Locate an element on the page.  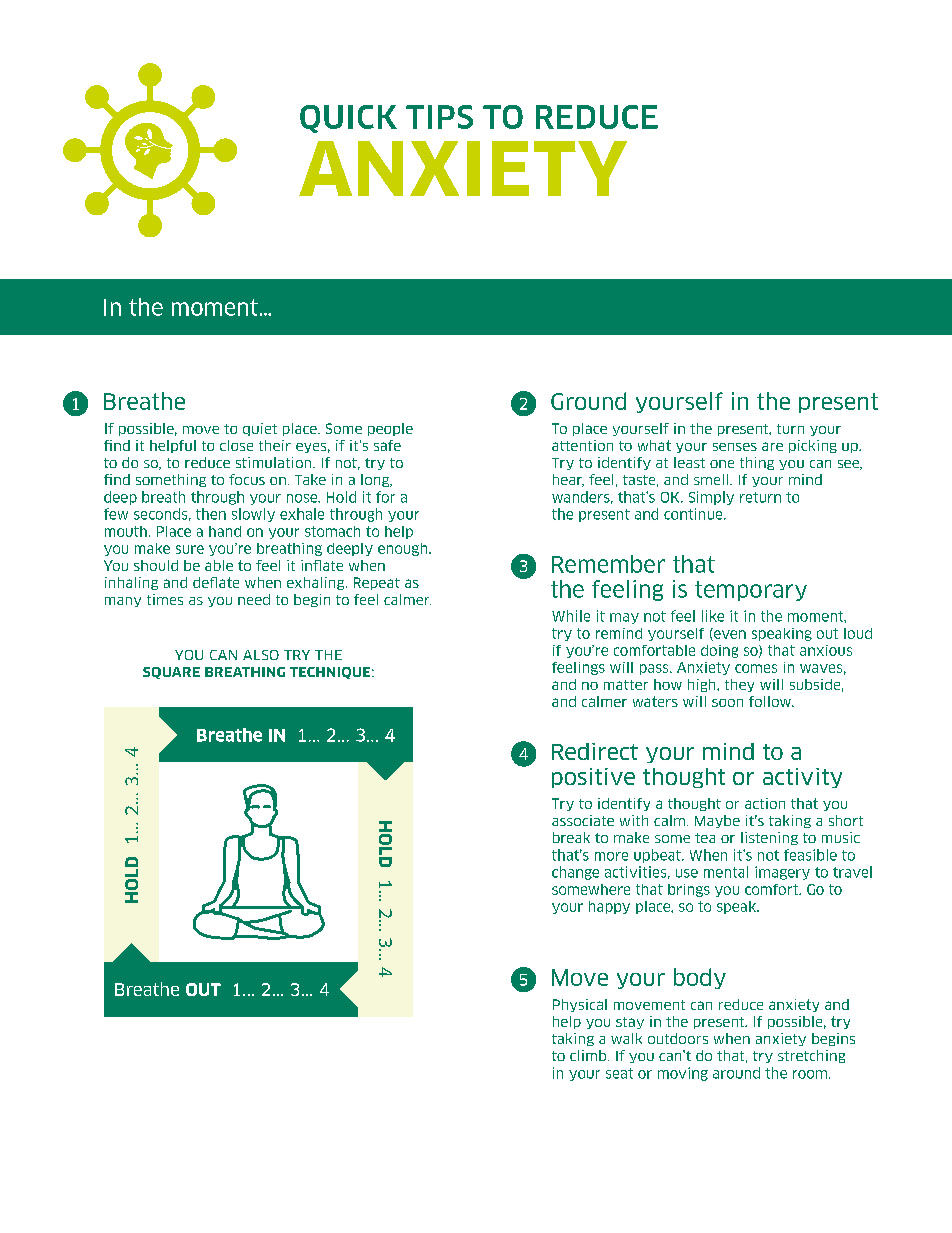
senses is located at coordinates (735, 447).
